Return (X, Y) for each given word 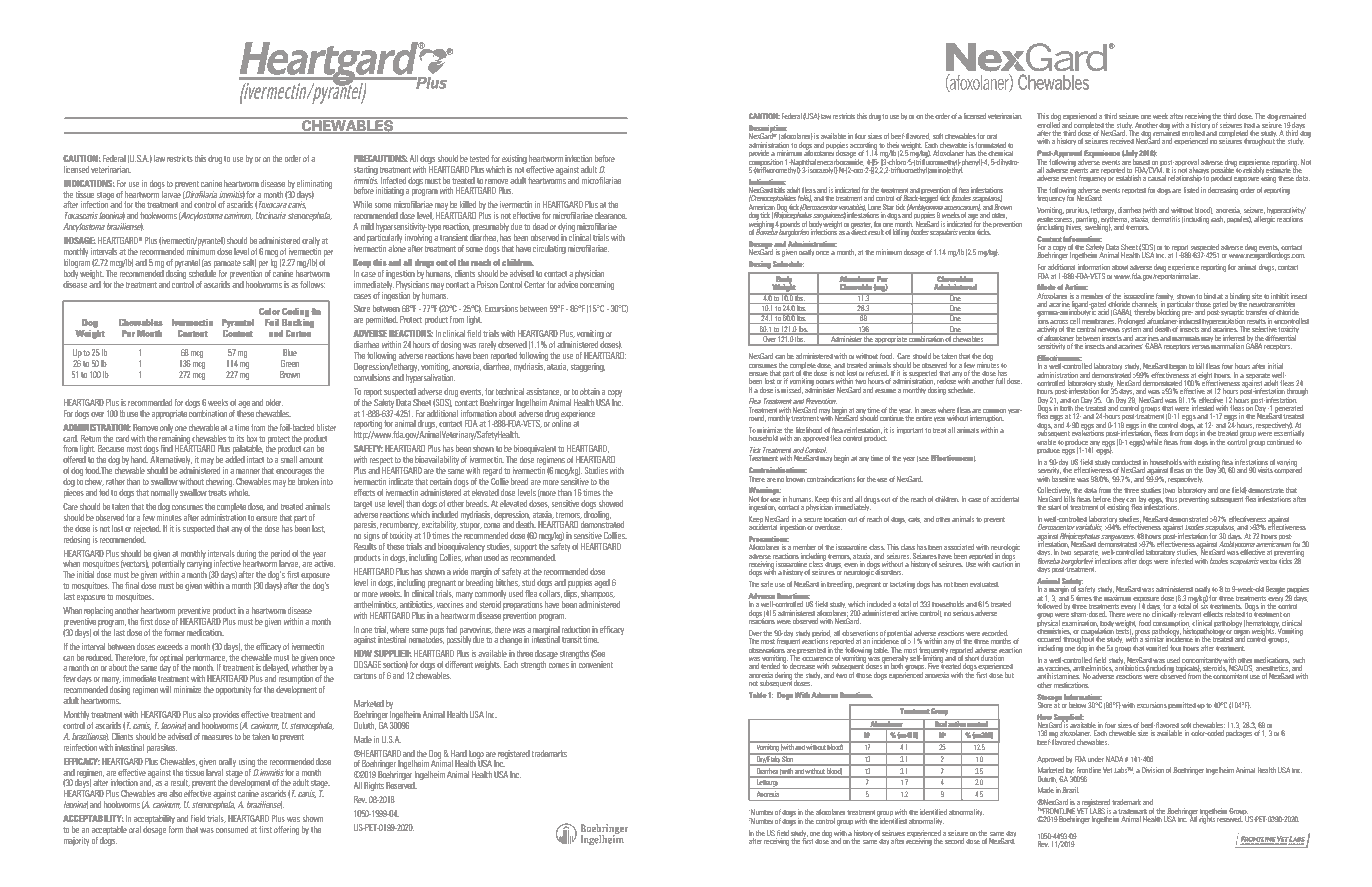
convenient (596, 664)
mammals (1186, 338)
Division (1153, 770)
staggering (588, 367)
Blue (290, 352)
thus (1171, 499)
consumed (232, 829)
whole (239, 492)
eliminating (314, 184)
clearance (611, 215)
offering (286, 830)
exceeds (170, 646)
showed (611, 503)
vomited (1157, 648)
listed (1191, 190)
